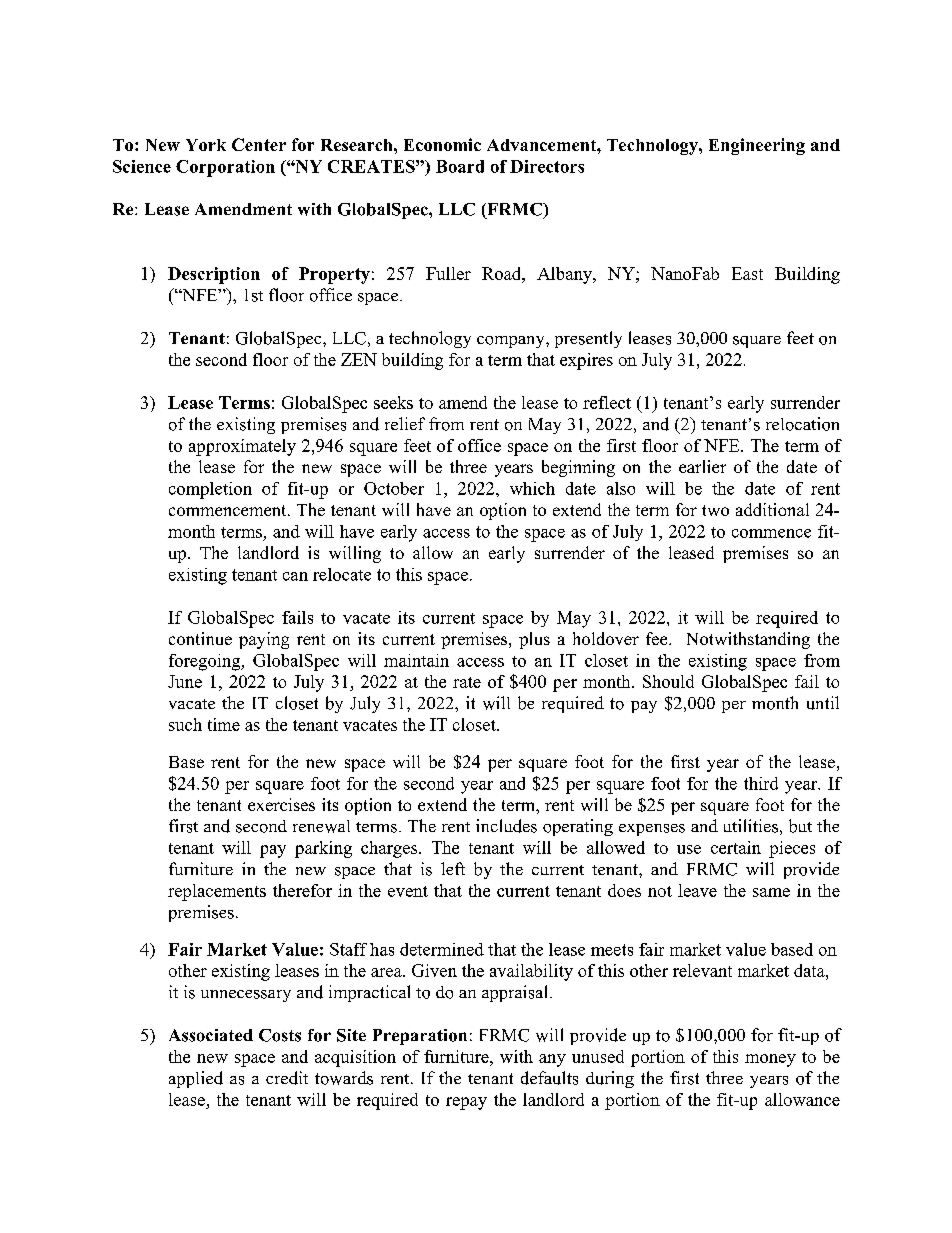 Image resolution: width=952 pixels, height=1233 pixels. What do you see at coordinates (225, 168) in the screenshot?
I see `Corporation` at bounding box center [225, 168].
